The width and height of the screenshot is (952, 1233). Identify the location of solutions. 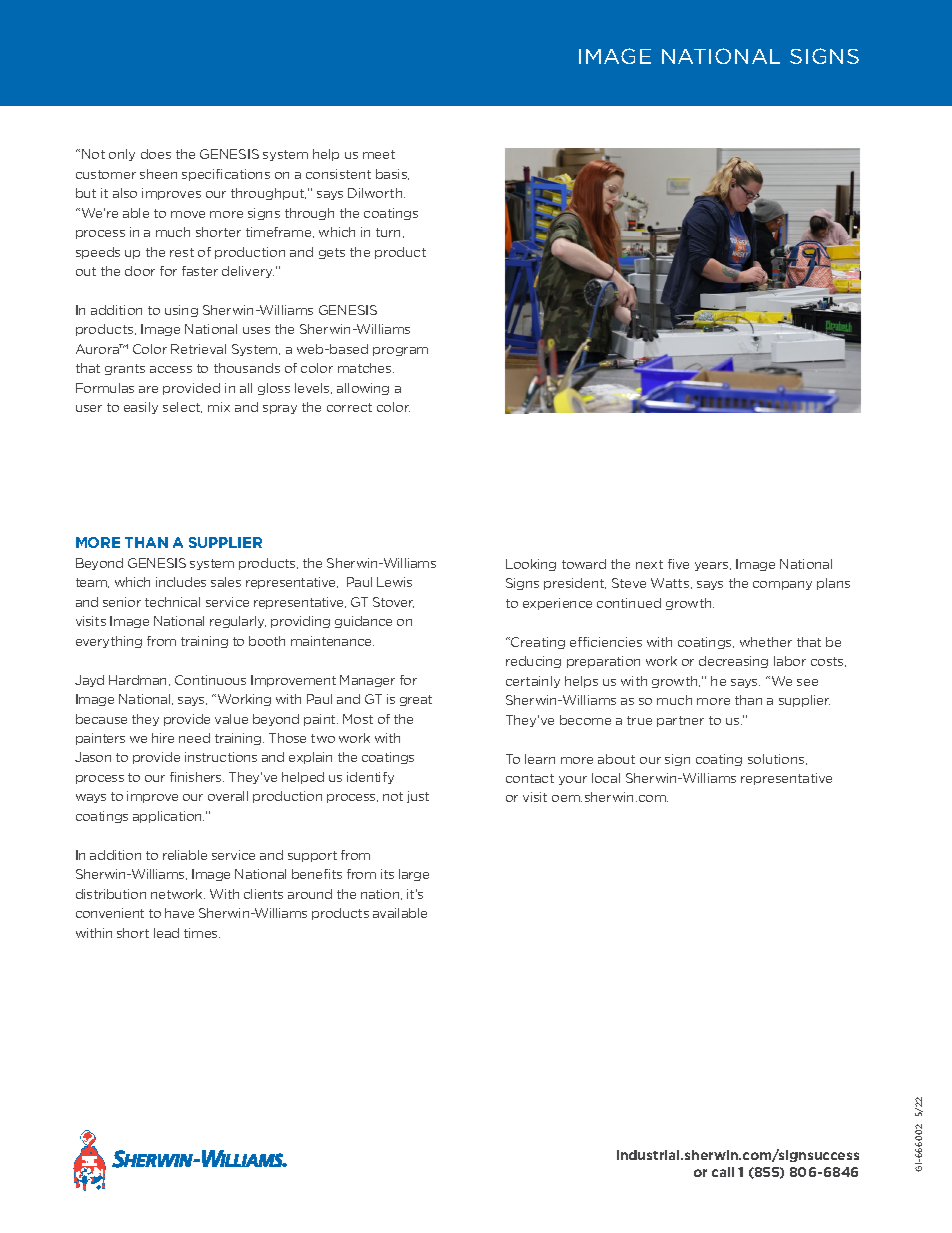
(777, 759).
